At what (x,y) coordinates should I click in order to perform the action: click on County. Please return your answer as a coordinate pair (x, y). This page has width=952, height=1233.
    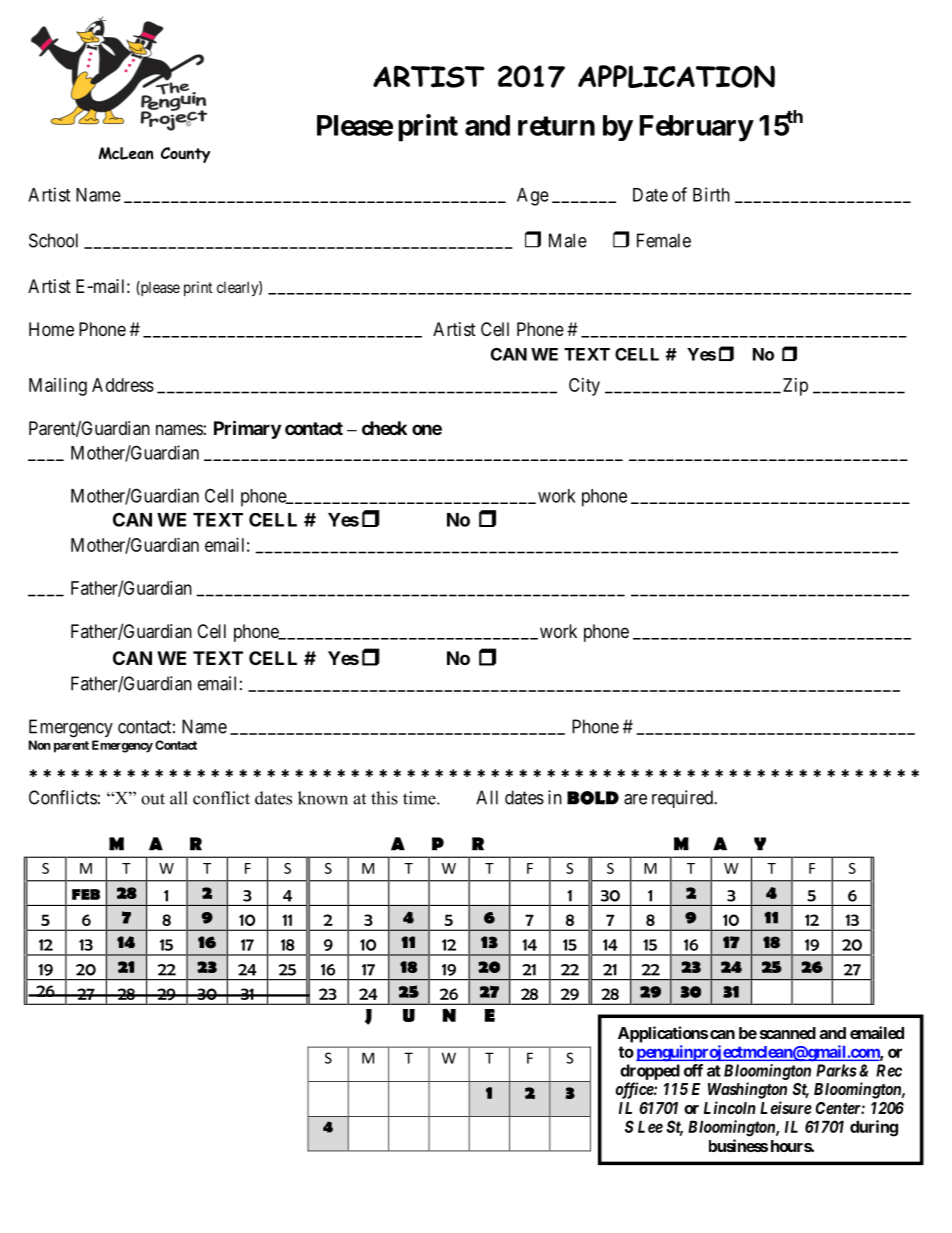
    Looking at the image, I should click on (185, 155).
